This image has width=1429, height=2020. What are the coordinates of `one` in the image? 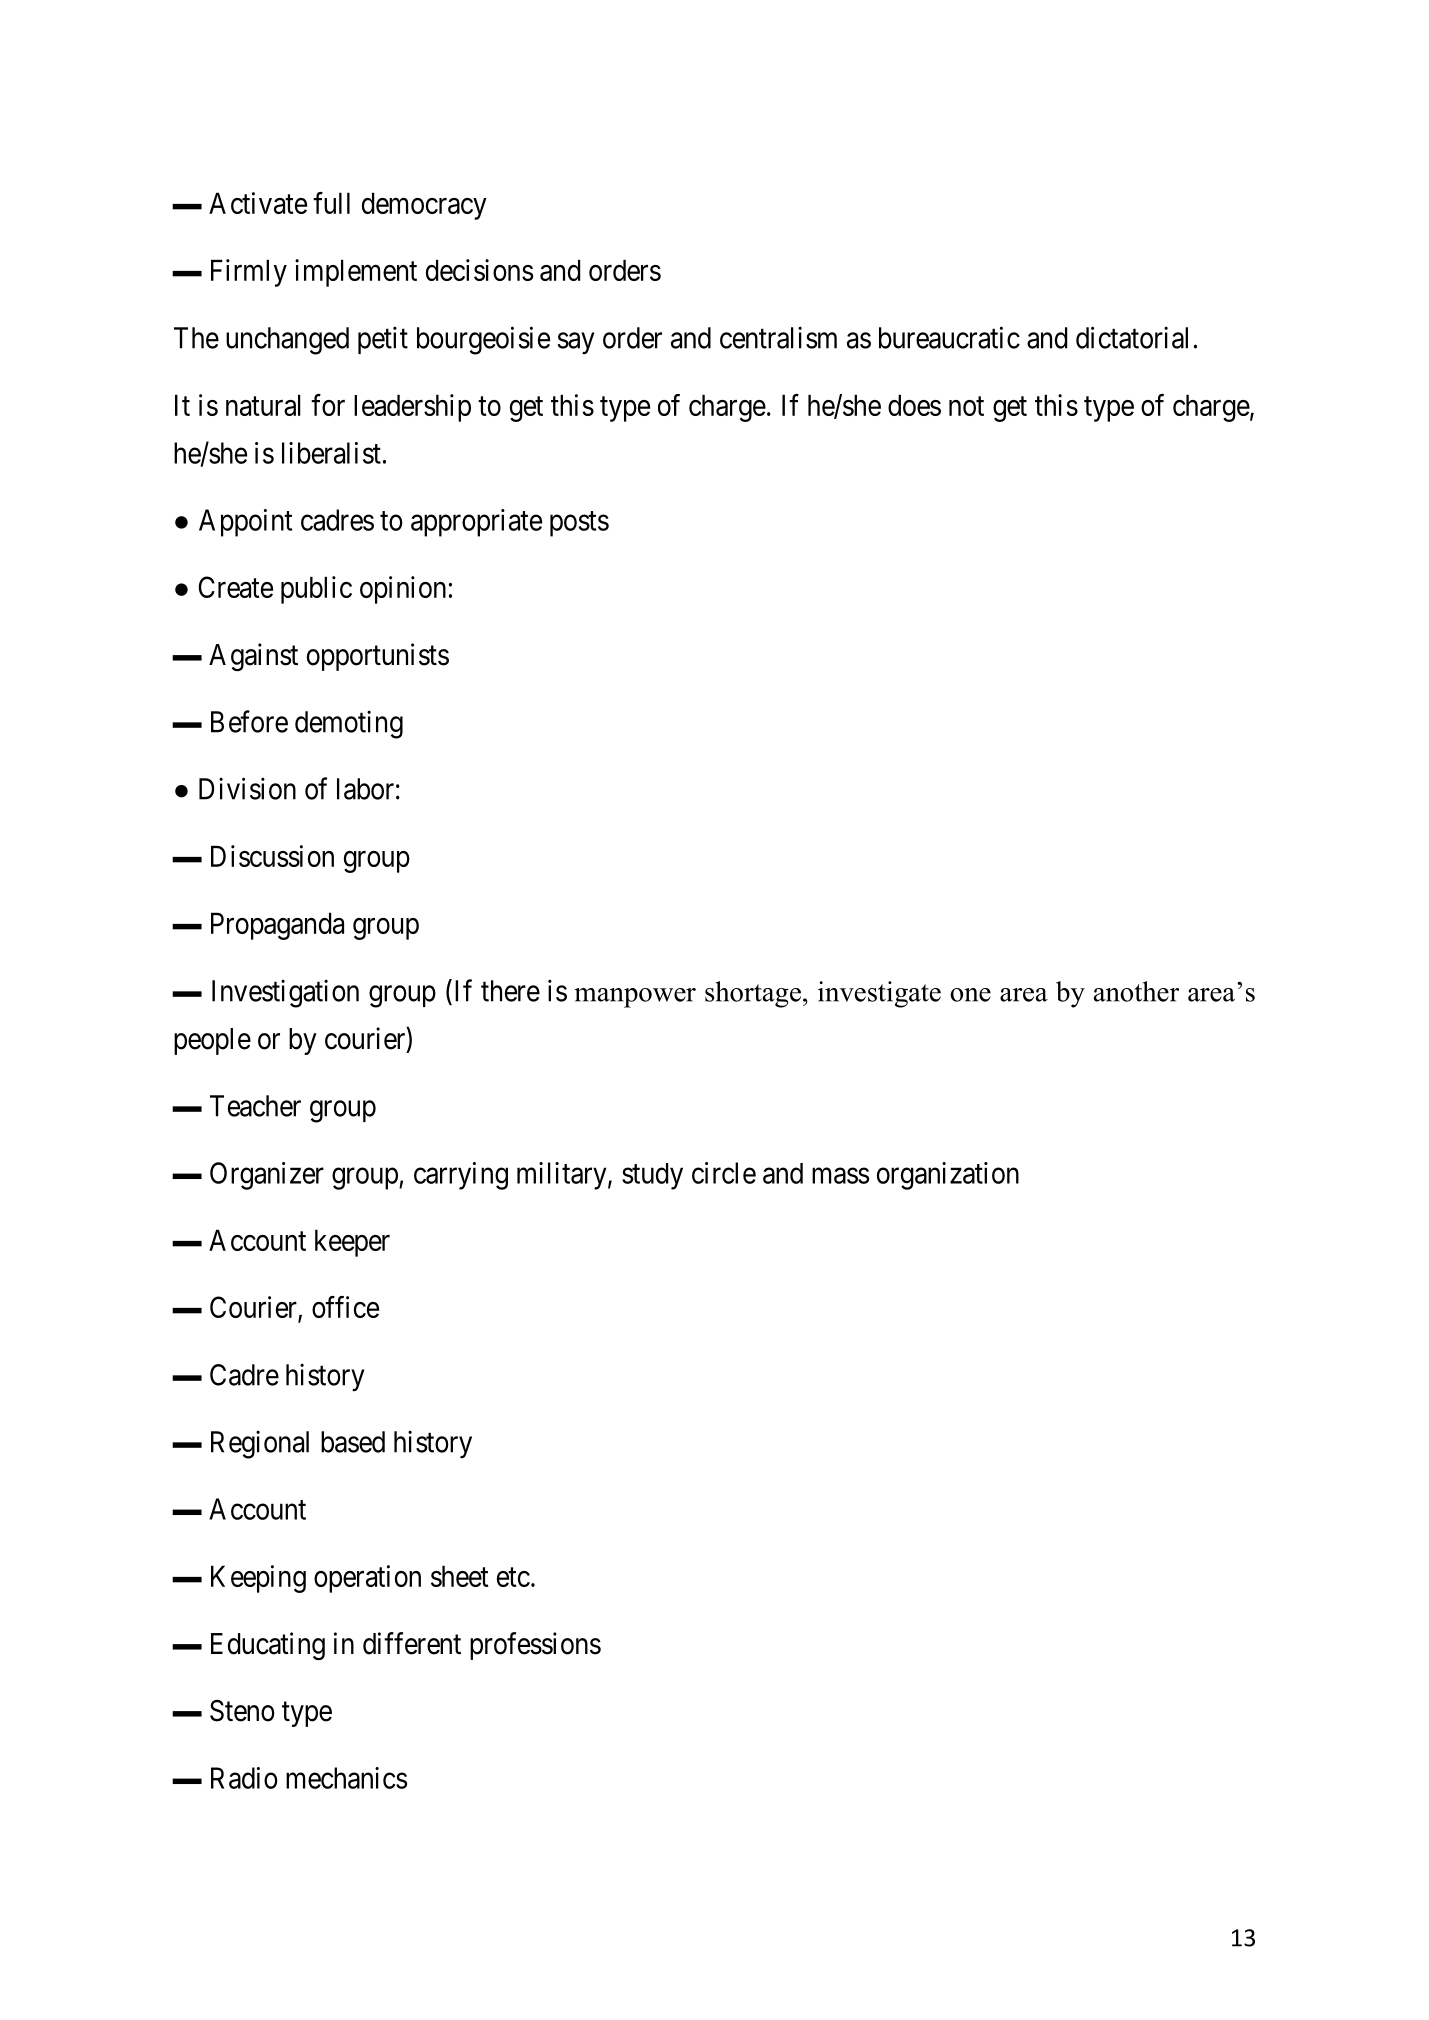 It's located at (970, 995).
